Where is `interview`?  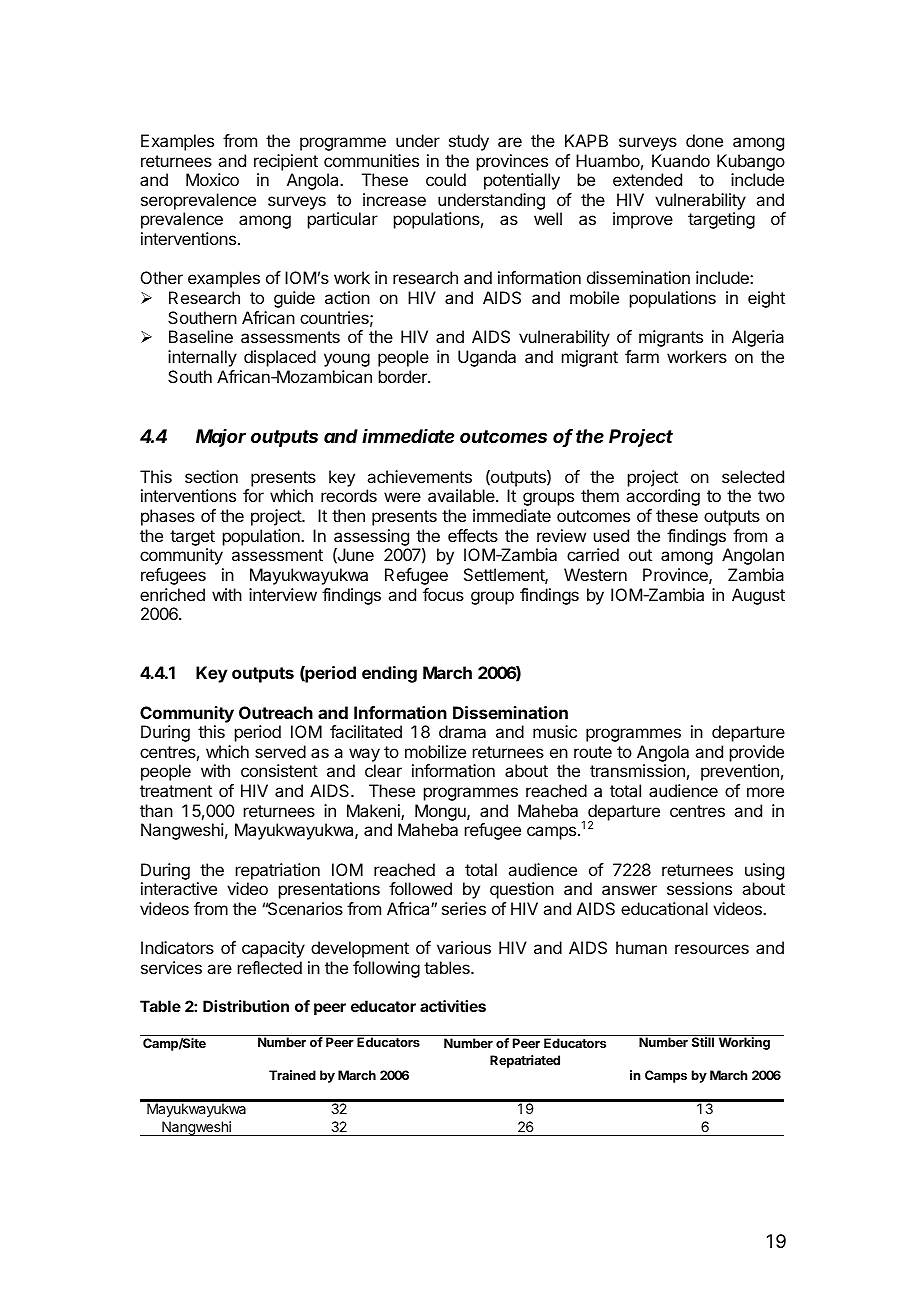
interview is located at coordinates (283, 594).
